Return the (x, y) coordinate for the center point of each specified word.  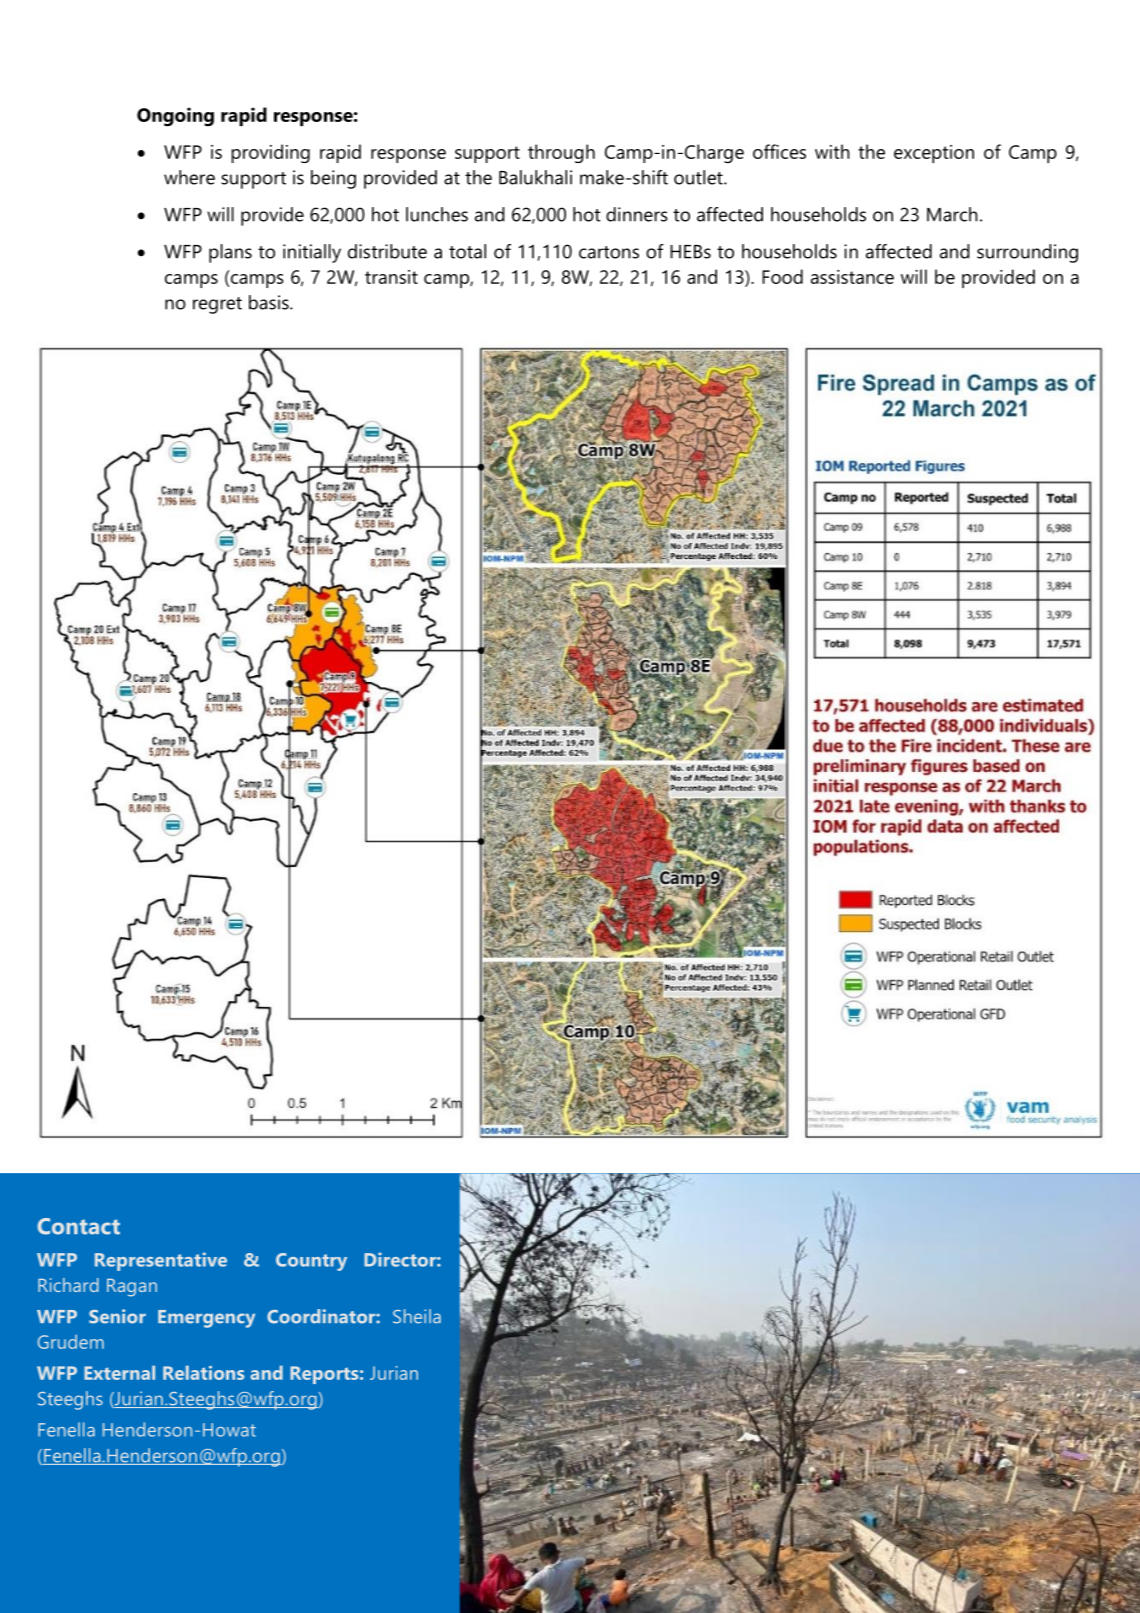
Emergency (206, 1319)
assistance (852, 277)
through (561, 153)
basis (270, 302)
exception (934, 154)
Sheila (417, 1316)
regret (217, 305)
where (189, 177)
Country (311, 1262)
